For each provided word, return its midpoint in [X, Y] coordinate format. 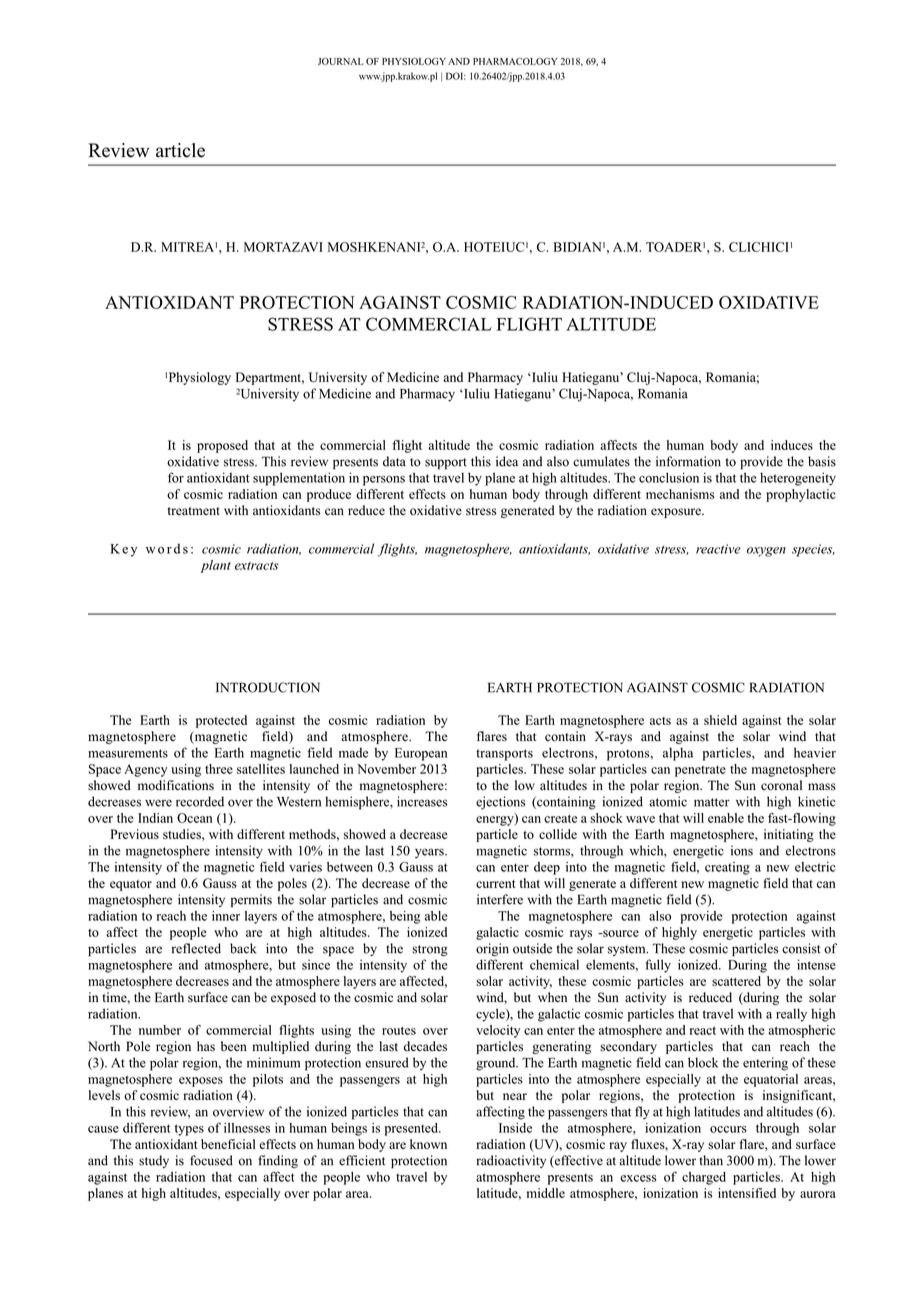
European [421, 754]
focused [211, 1160]
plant [216, 566]
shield [720, 720]
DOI [455, 76]
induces [792, 445]
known [428, 1144]
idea [507, 461]
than [711, 1160]
